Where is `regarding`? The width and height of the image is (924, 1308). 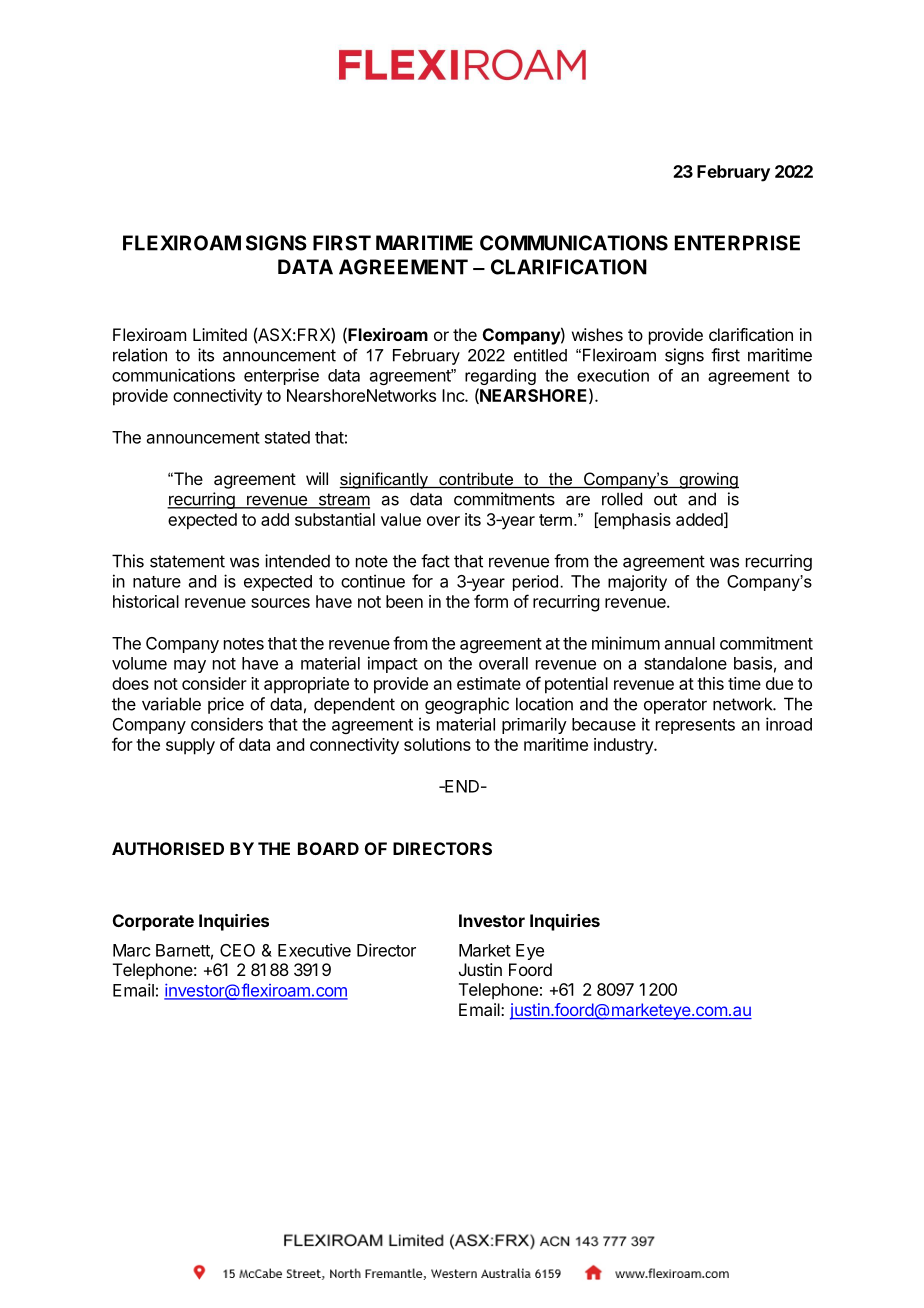 regarding is located at coordinates (500, 377).
